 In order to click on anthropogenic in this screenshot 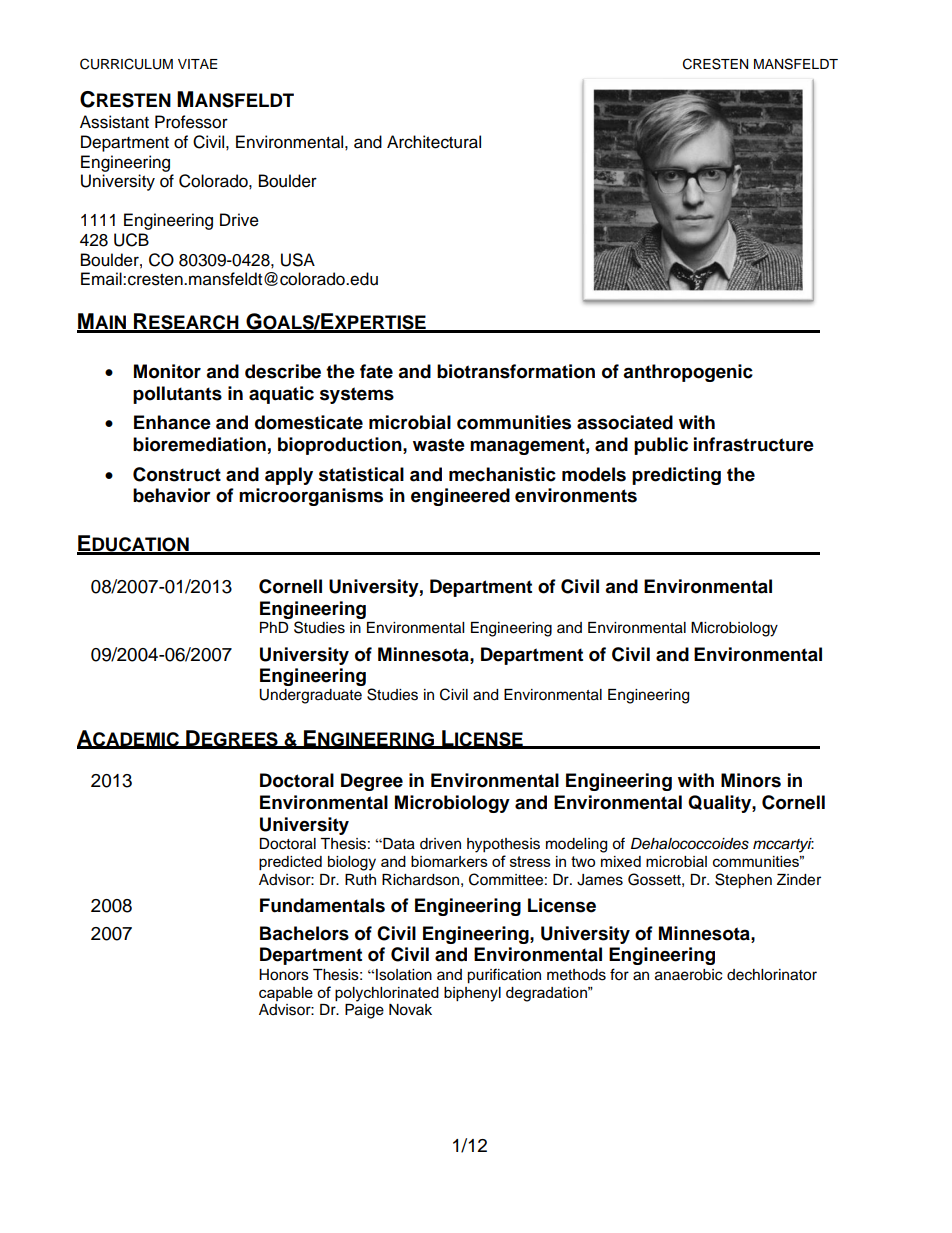, I will do `click(688, 373)`.
